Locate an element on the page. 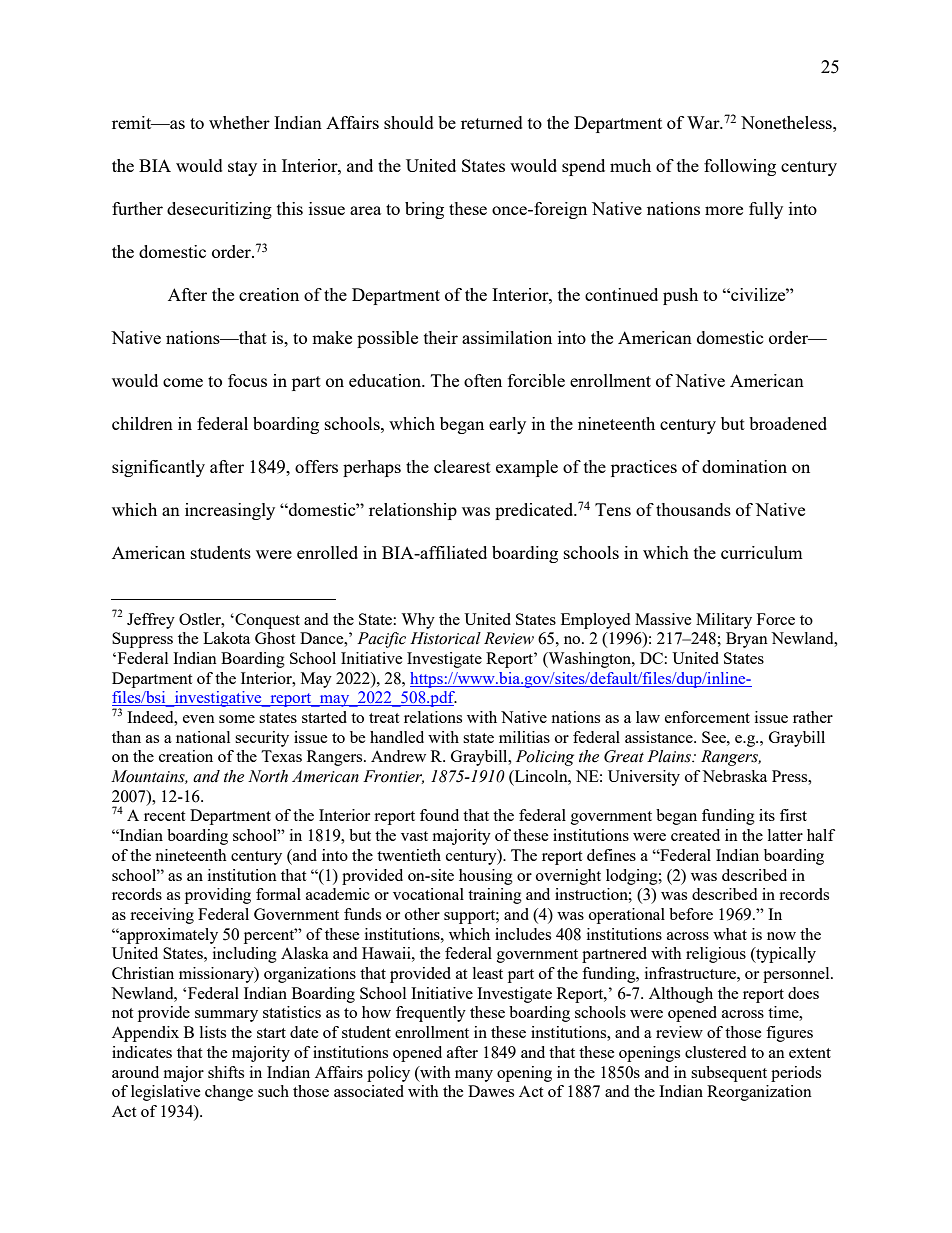 The image size is (952, 1233). Lakota is located at coordinates (226, 638).
